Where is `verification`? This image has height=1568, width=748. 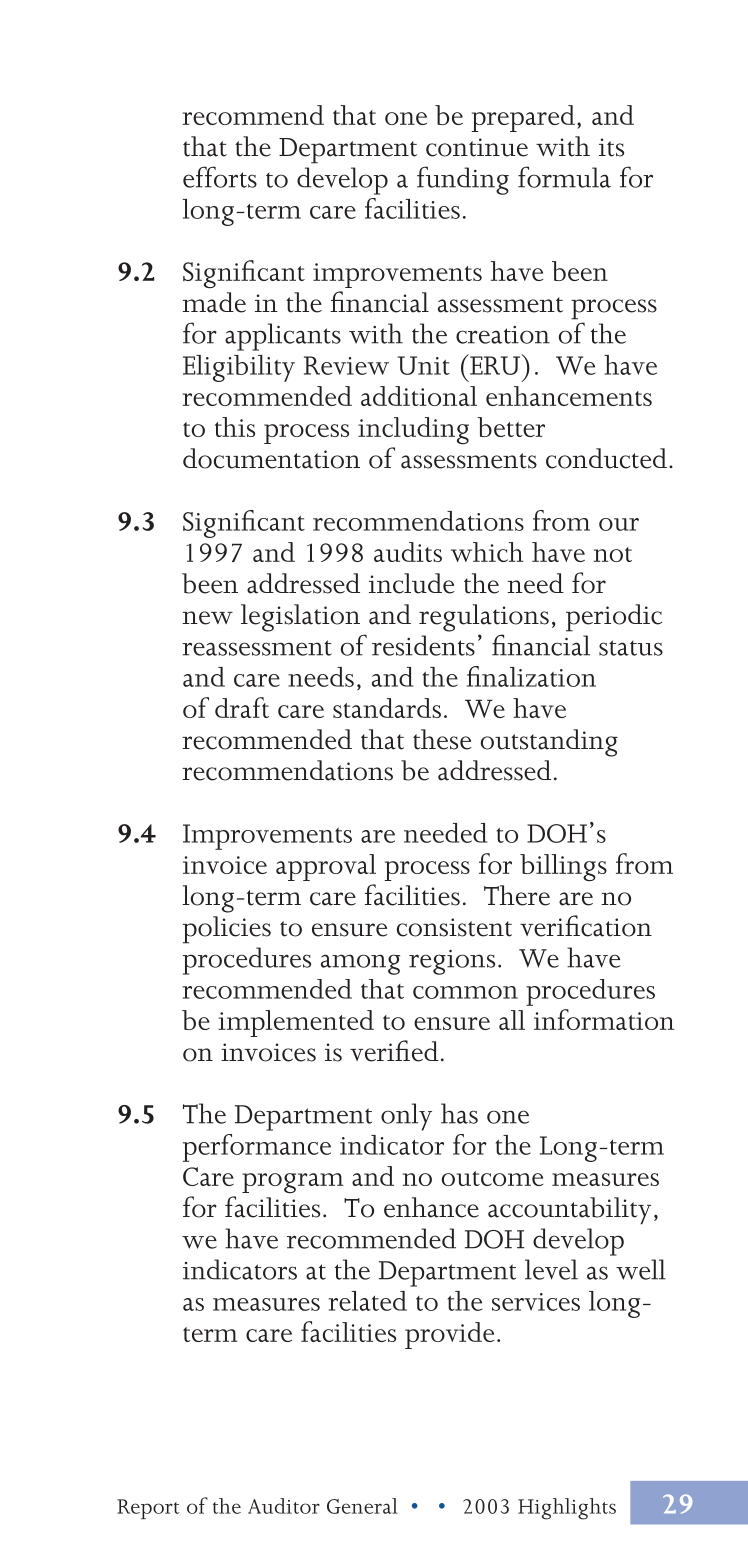
verification is located at coordinates (586, 926).
